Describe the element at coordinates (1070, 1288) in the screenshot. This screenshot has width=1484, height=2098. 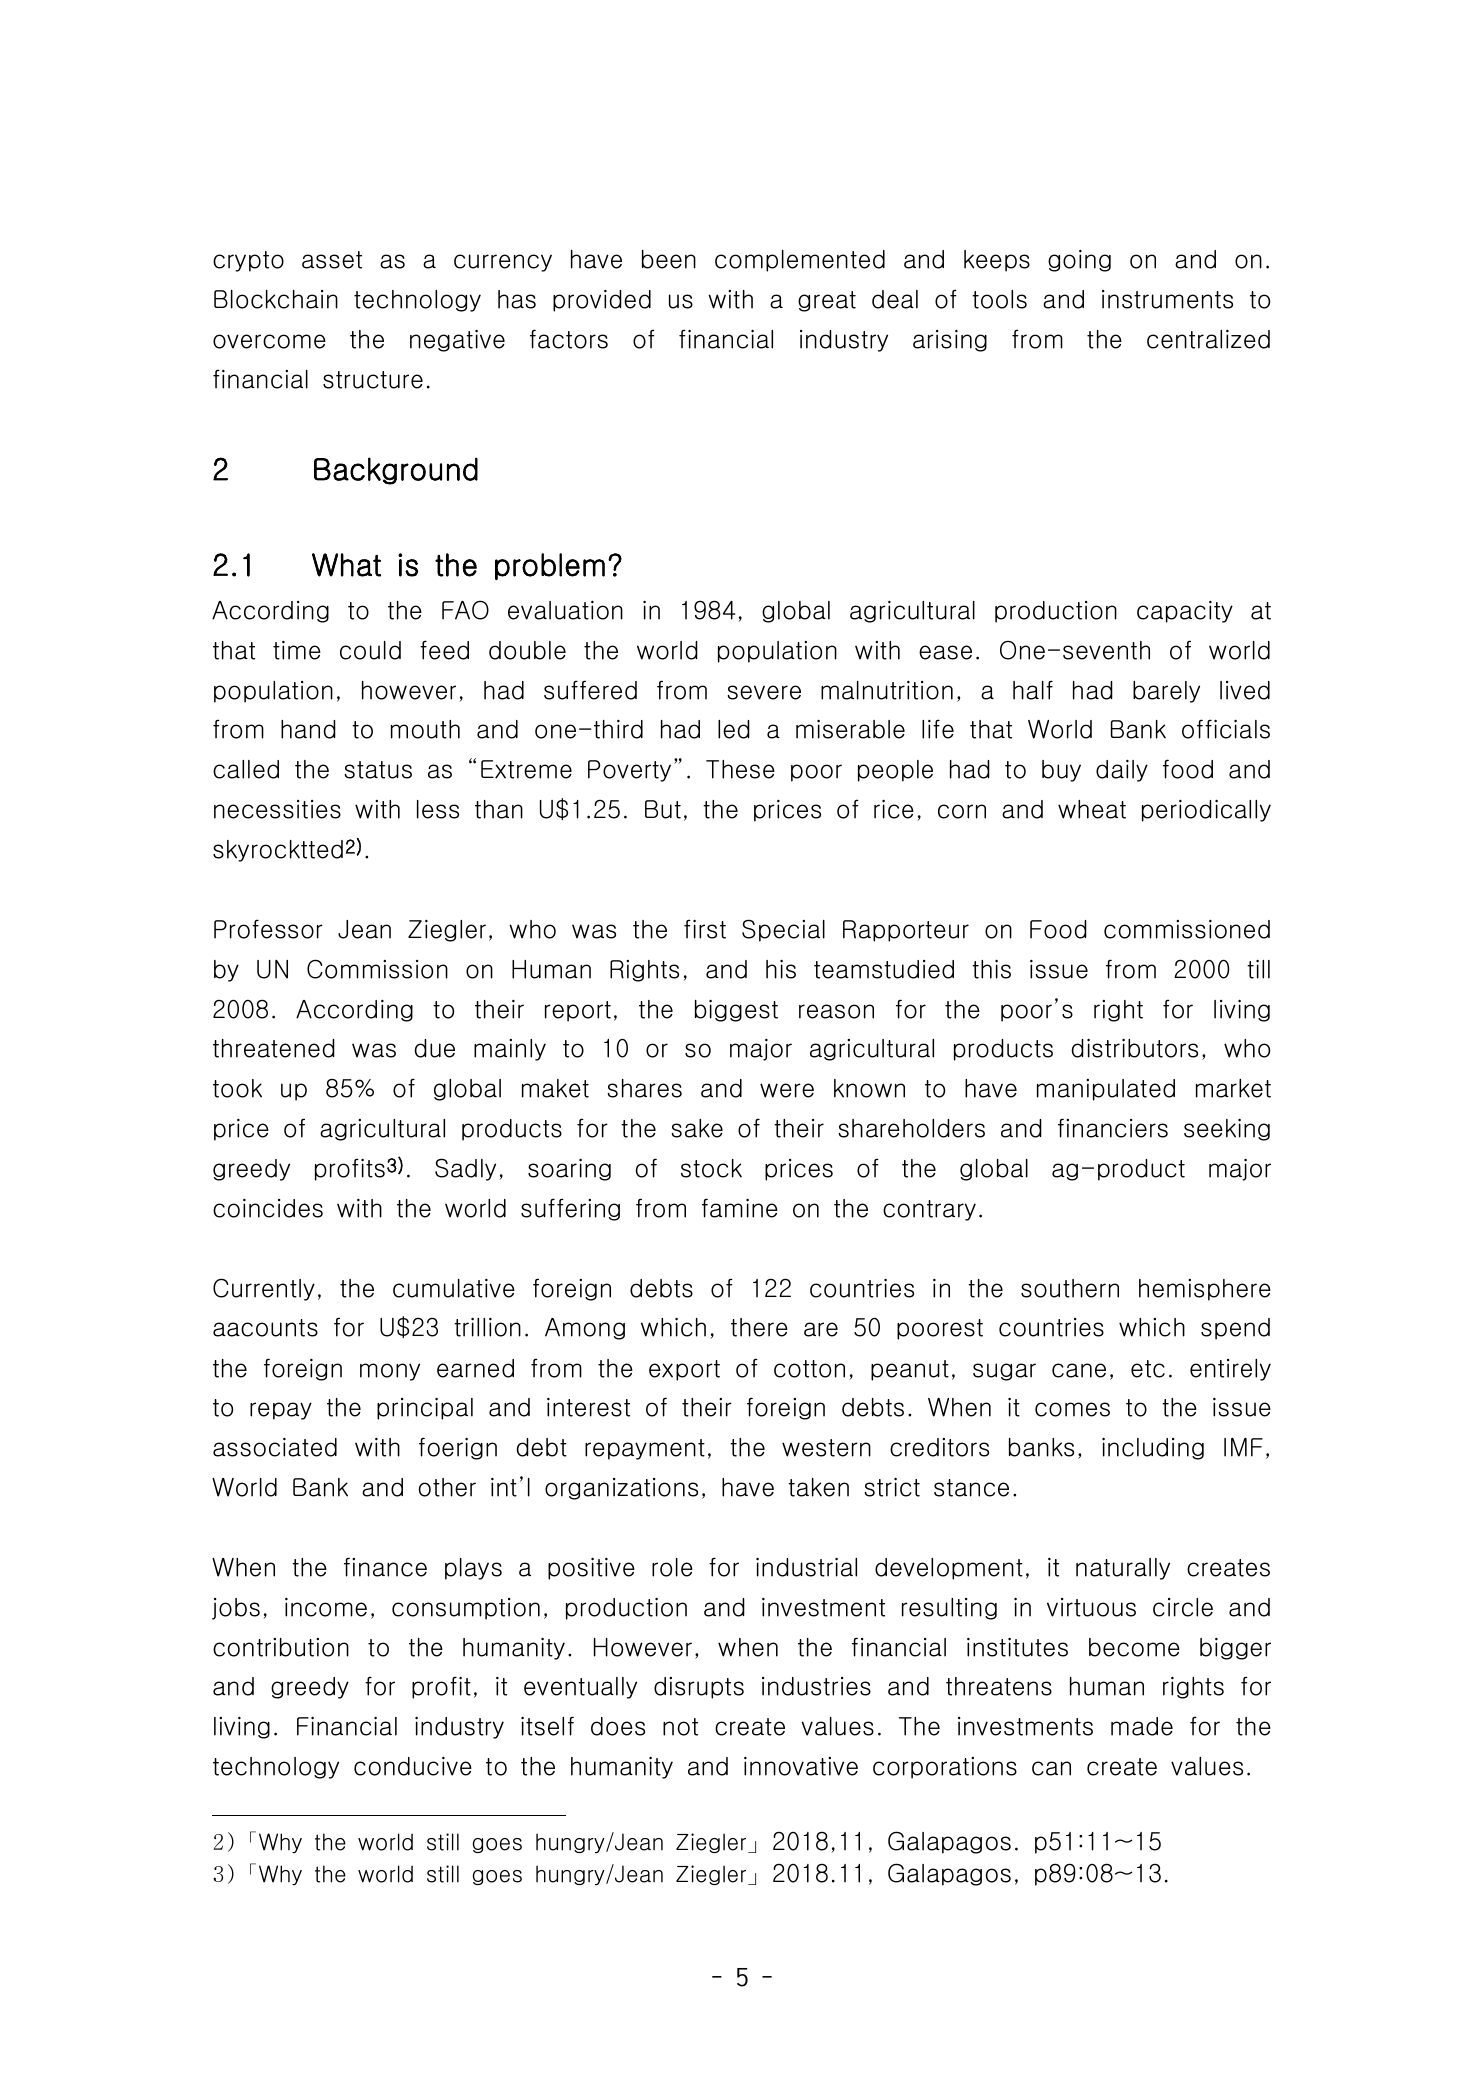
I see `southern` at that location.
